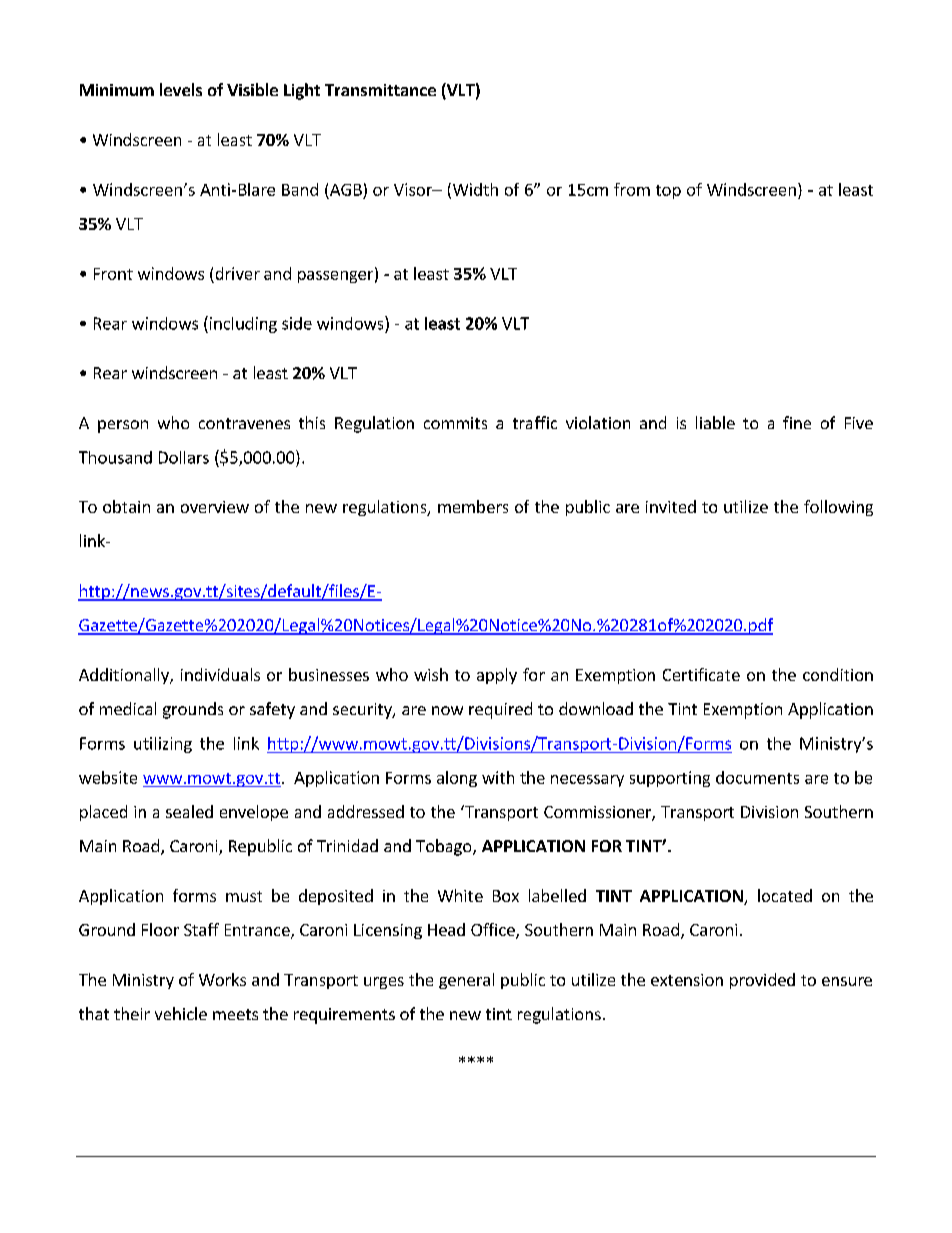 This page has width=952, height=1233. What do you see at coordinates (380, 90) in the page?
I see `Transmittance` at bounding box center [380, 90].
